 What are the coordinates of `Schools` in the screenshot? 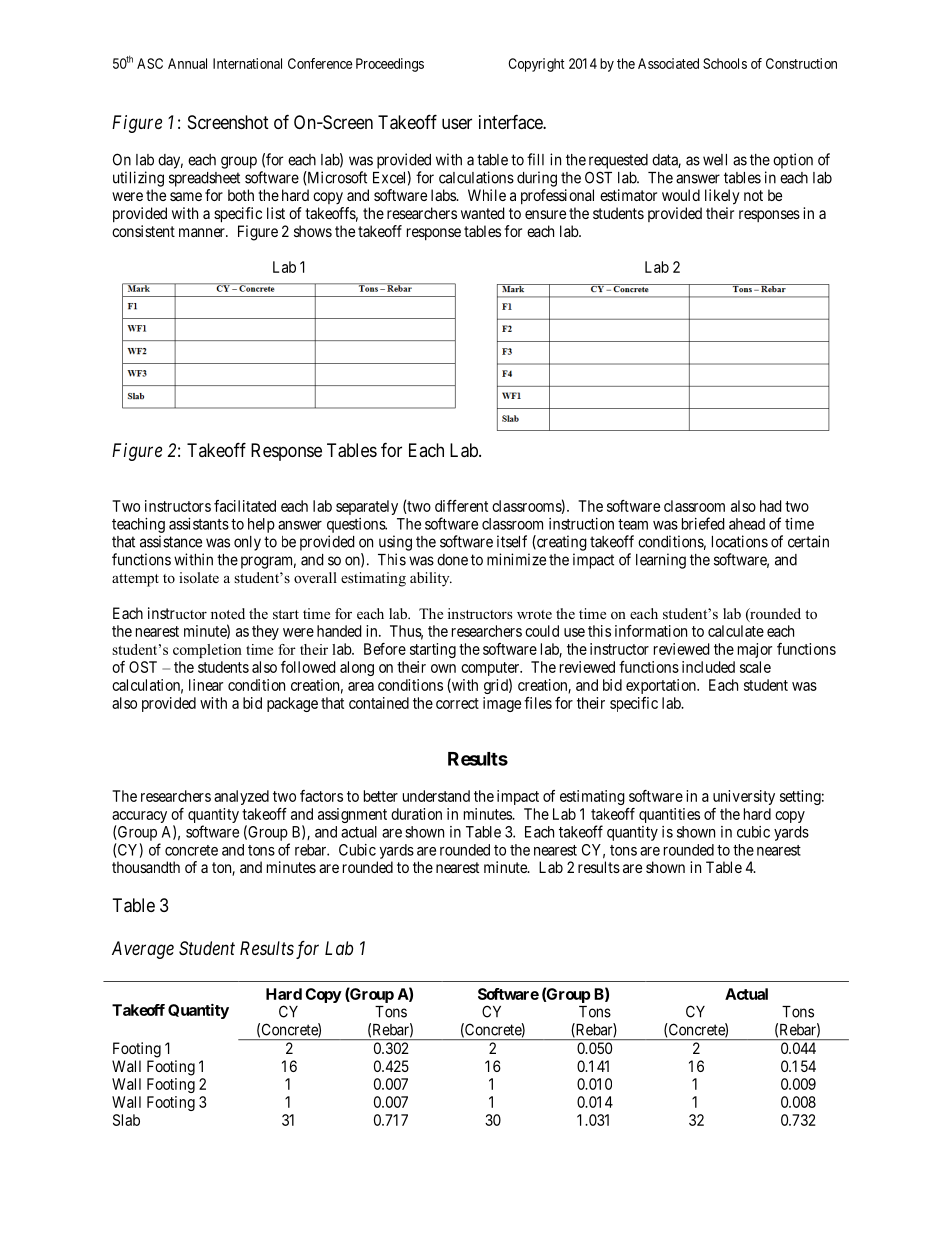 It's located at (725, 63).
